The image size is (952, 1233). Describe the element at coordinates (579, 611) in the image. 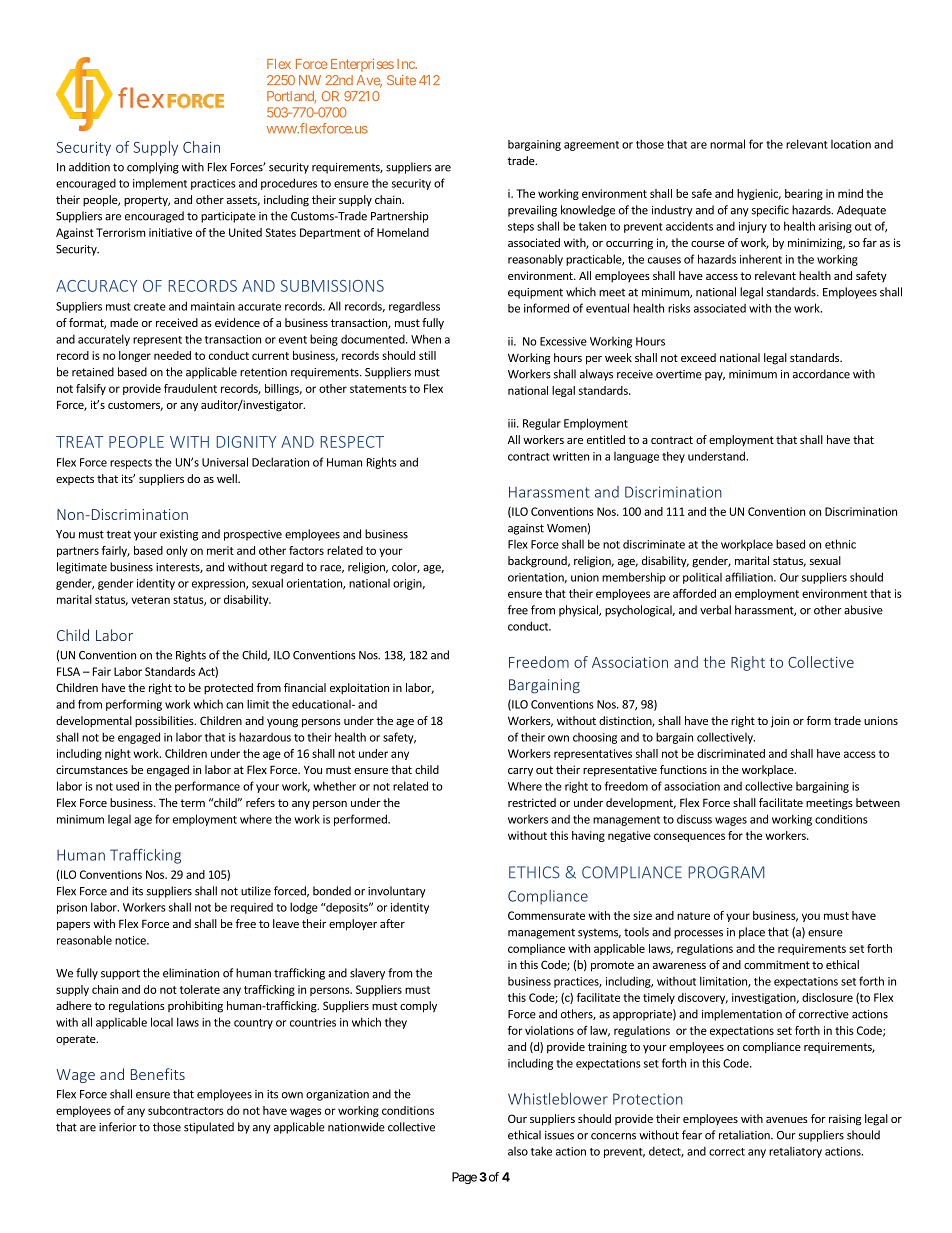

I see `physical` at that location.
